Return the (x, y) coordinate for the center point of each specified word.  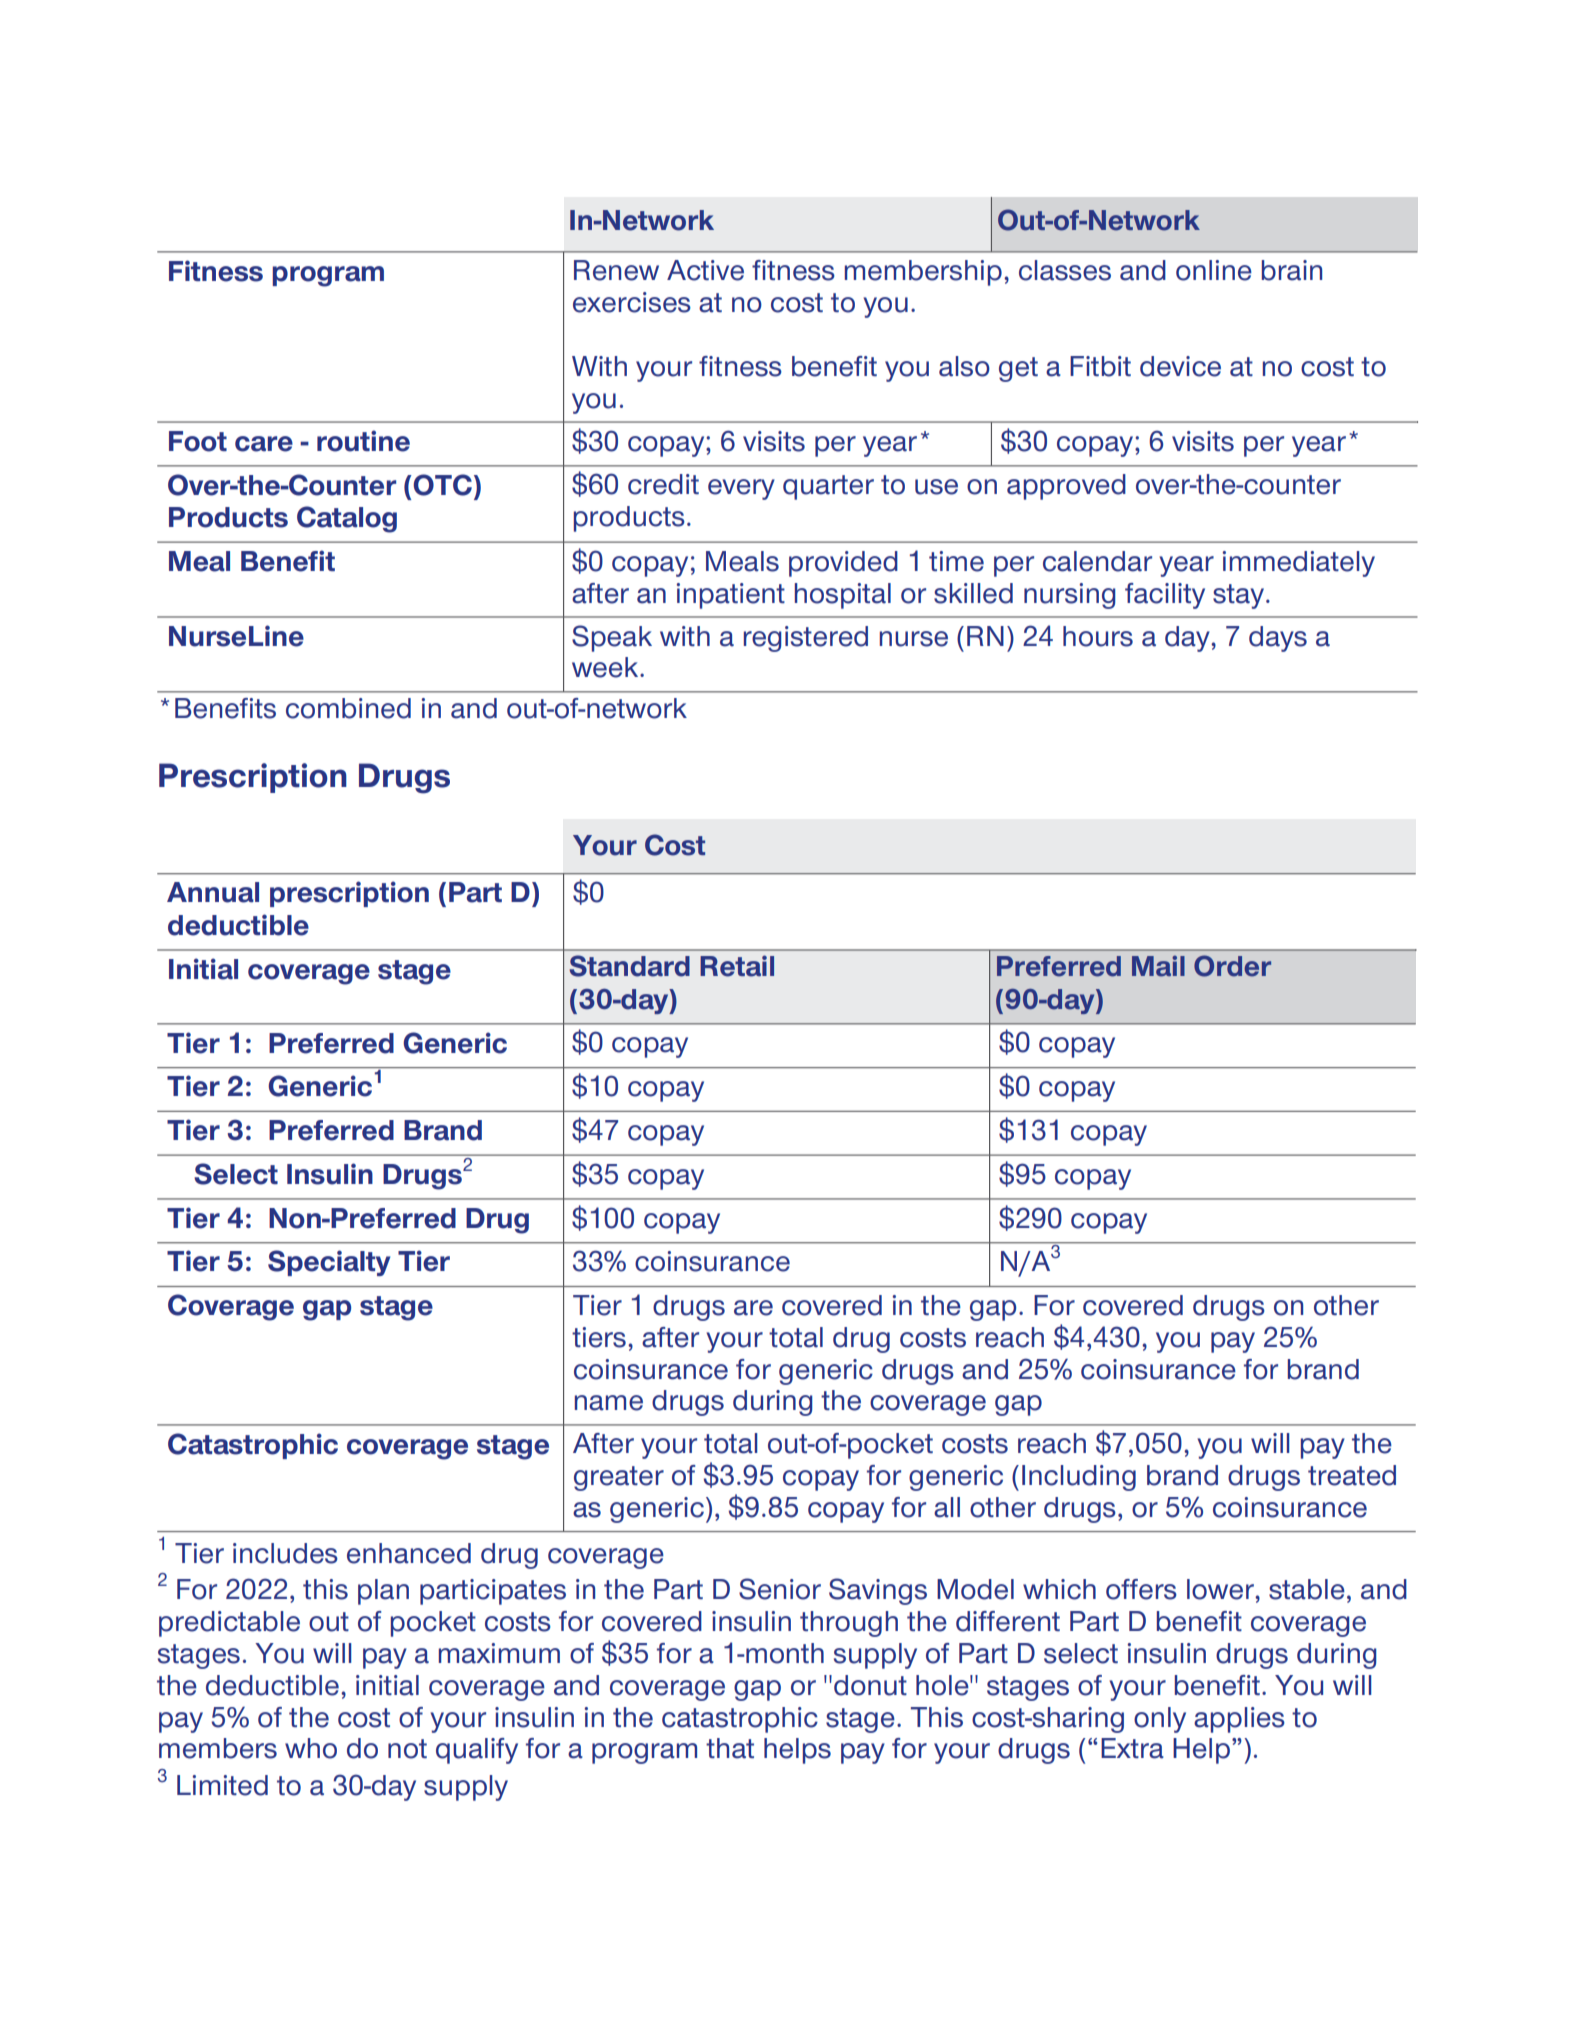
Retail (737, 966)
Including (1079, 1478)
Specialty (329, 1263)
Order (1232, 966)
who (311, 1748)
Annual (213, 892)
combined (348, 708)
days (1278, 639)
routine (363, 441)
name (609, 1403)
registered (806, 639)
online (1214, 270)
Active (705, 270)
